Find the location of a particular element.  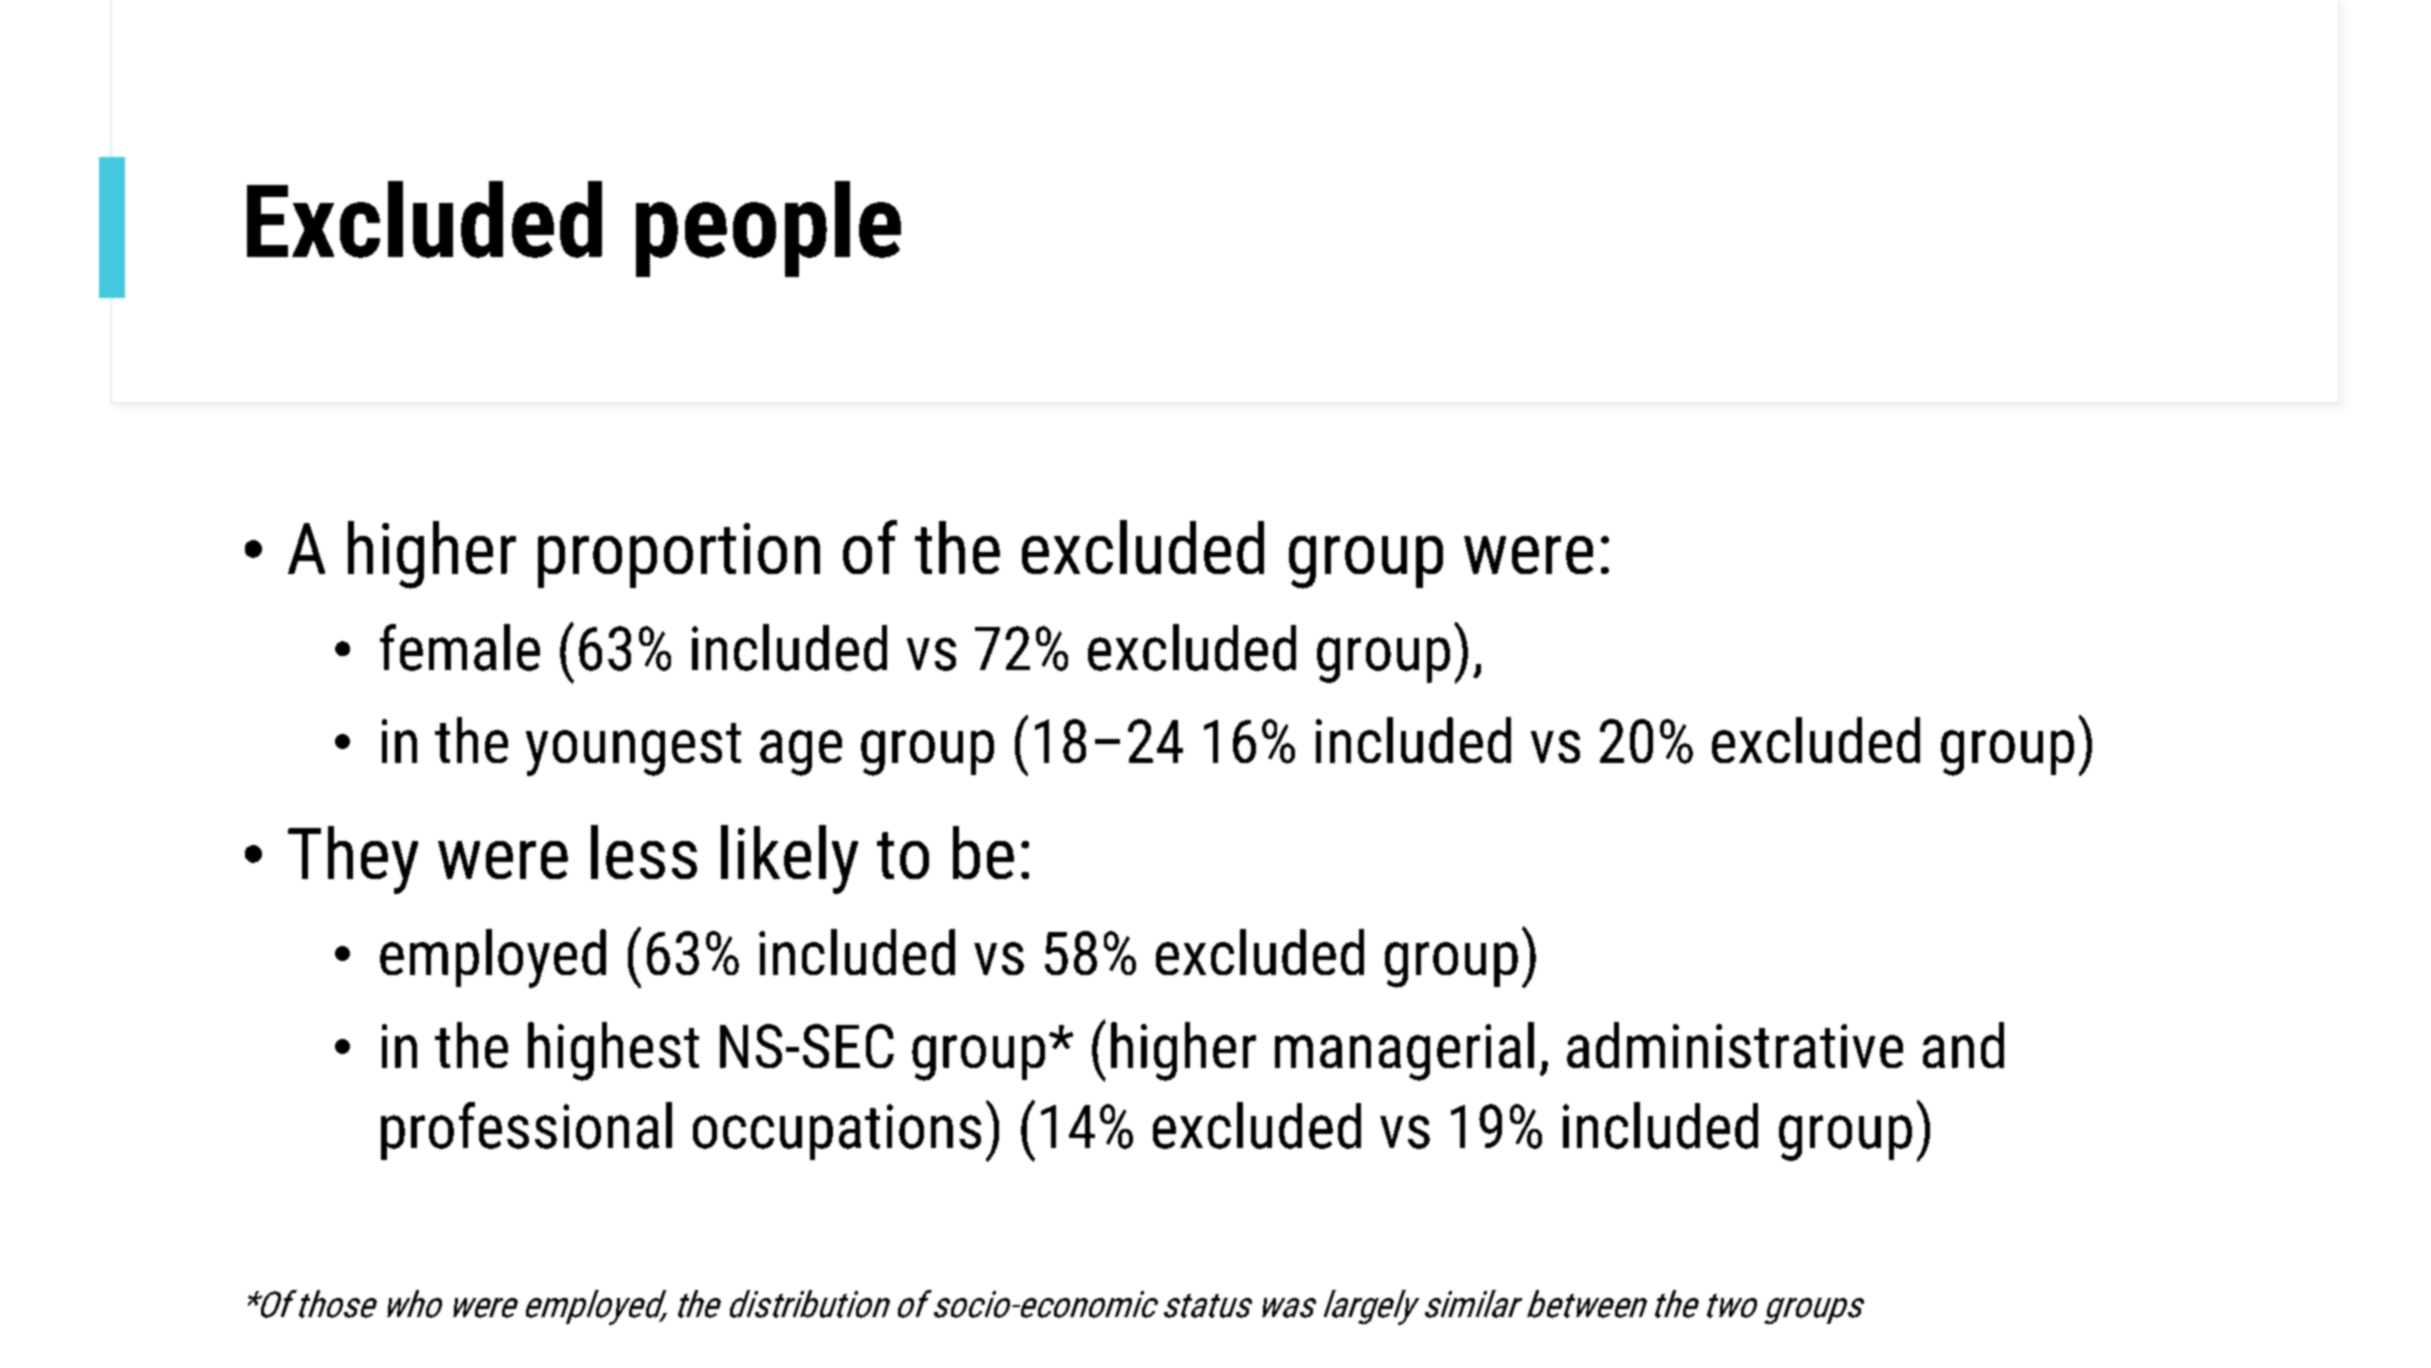

occupations is located at coordinates (837, 1132).
